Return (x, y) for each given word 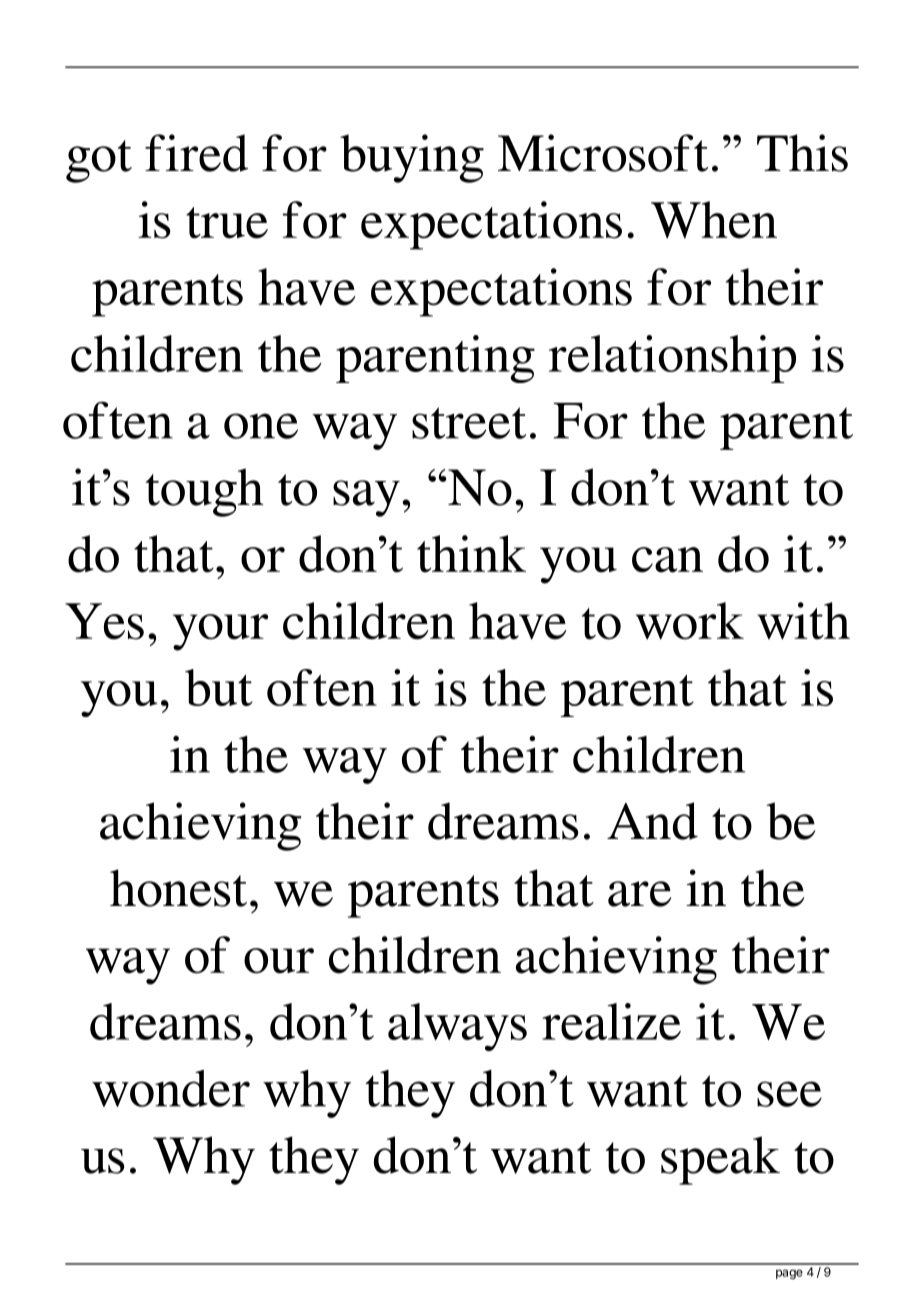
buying (412, 158)
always (457, 1027)
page (789, 1274)
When (714, 220)
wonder (171, 1088)
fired (196, 153)
